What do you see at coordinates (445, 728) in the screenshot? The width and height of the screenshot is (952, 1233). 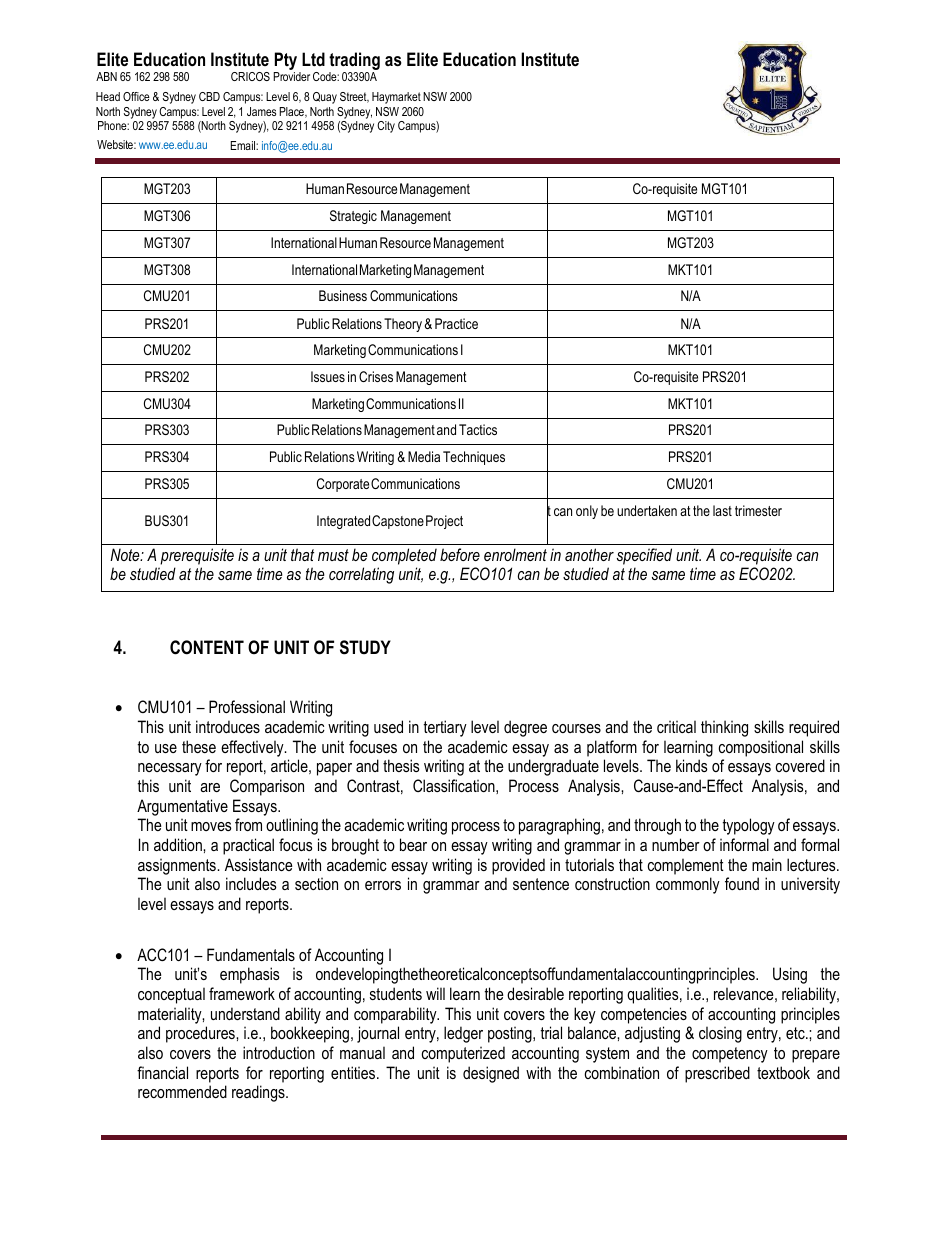 I see `tertiary` at bounding box center [445, 728].
